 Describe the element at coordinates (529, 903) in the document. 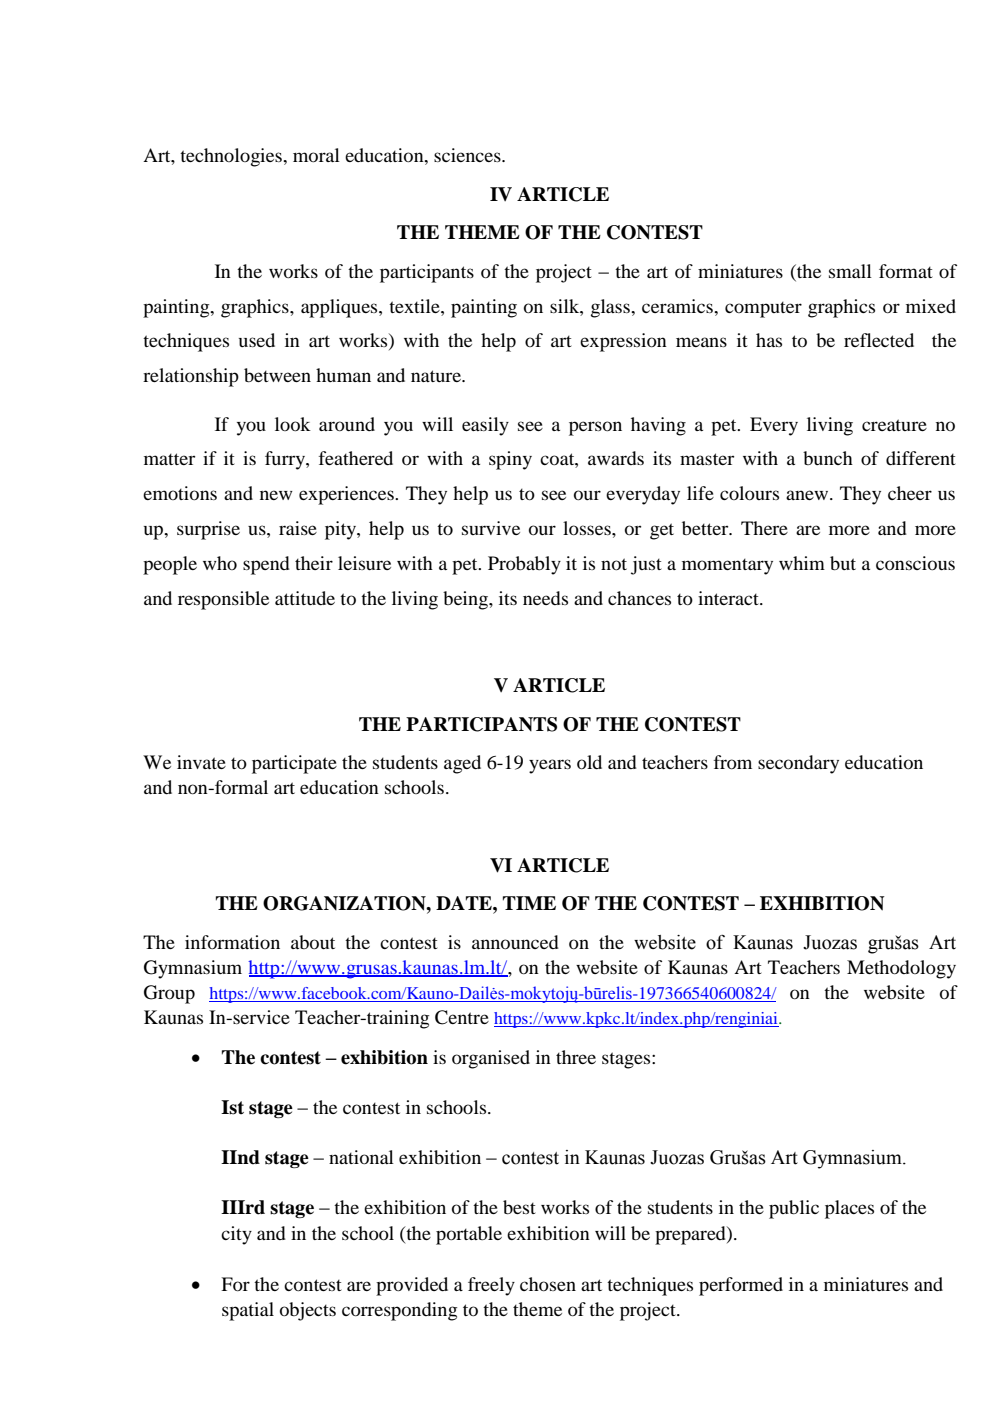

I see `TIME` at that location.
